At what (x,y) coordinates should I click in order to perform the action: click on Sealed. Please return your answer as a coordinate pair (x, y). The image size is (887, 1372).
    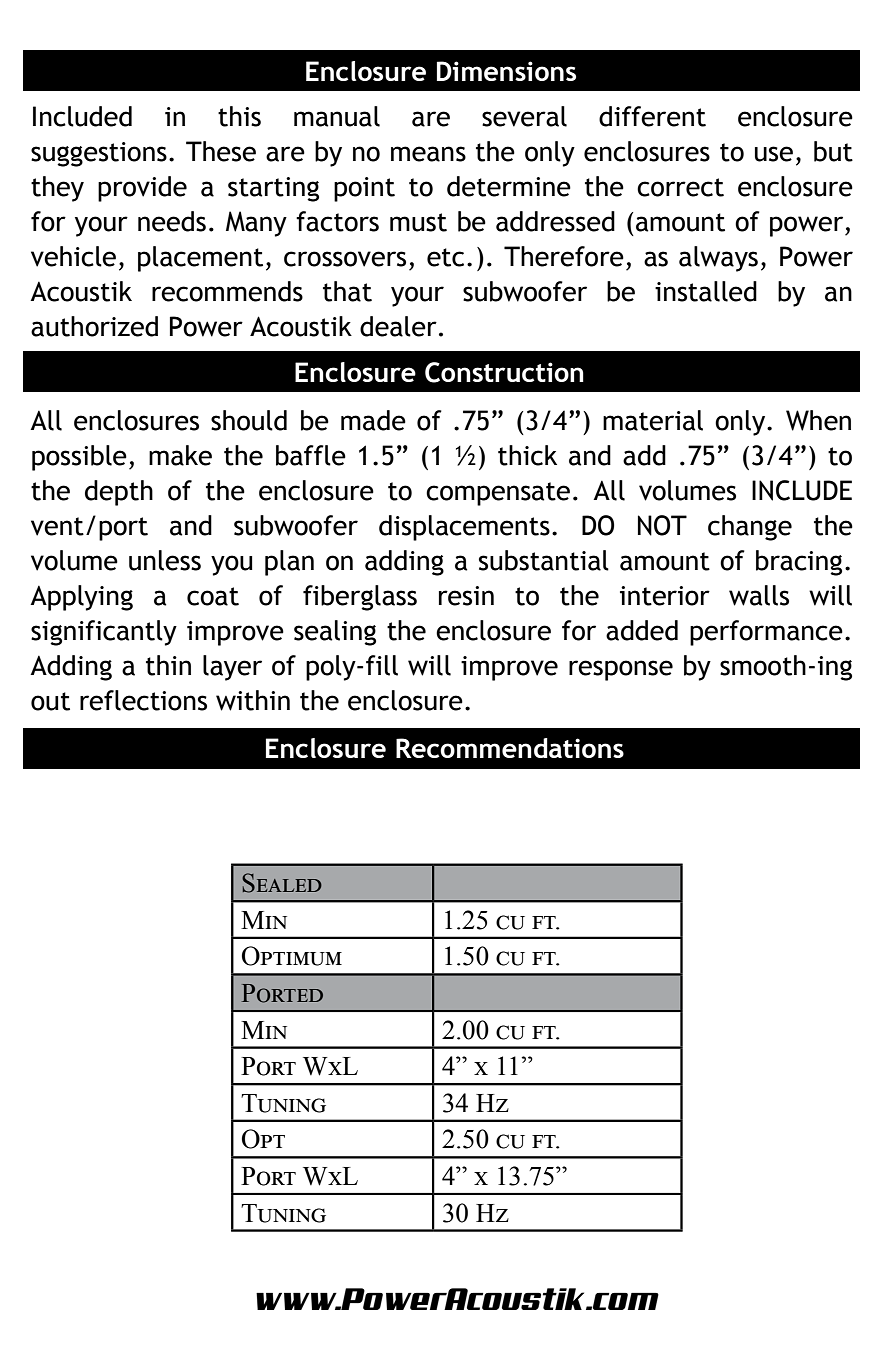
    Looking at the image, I should click on (282, 883).
